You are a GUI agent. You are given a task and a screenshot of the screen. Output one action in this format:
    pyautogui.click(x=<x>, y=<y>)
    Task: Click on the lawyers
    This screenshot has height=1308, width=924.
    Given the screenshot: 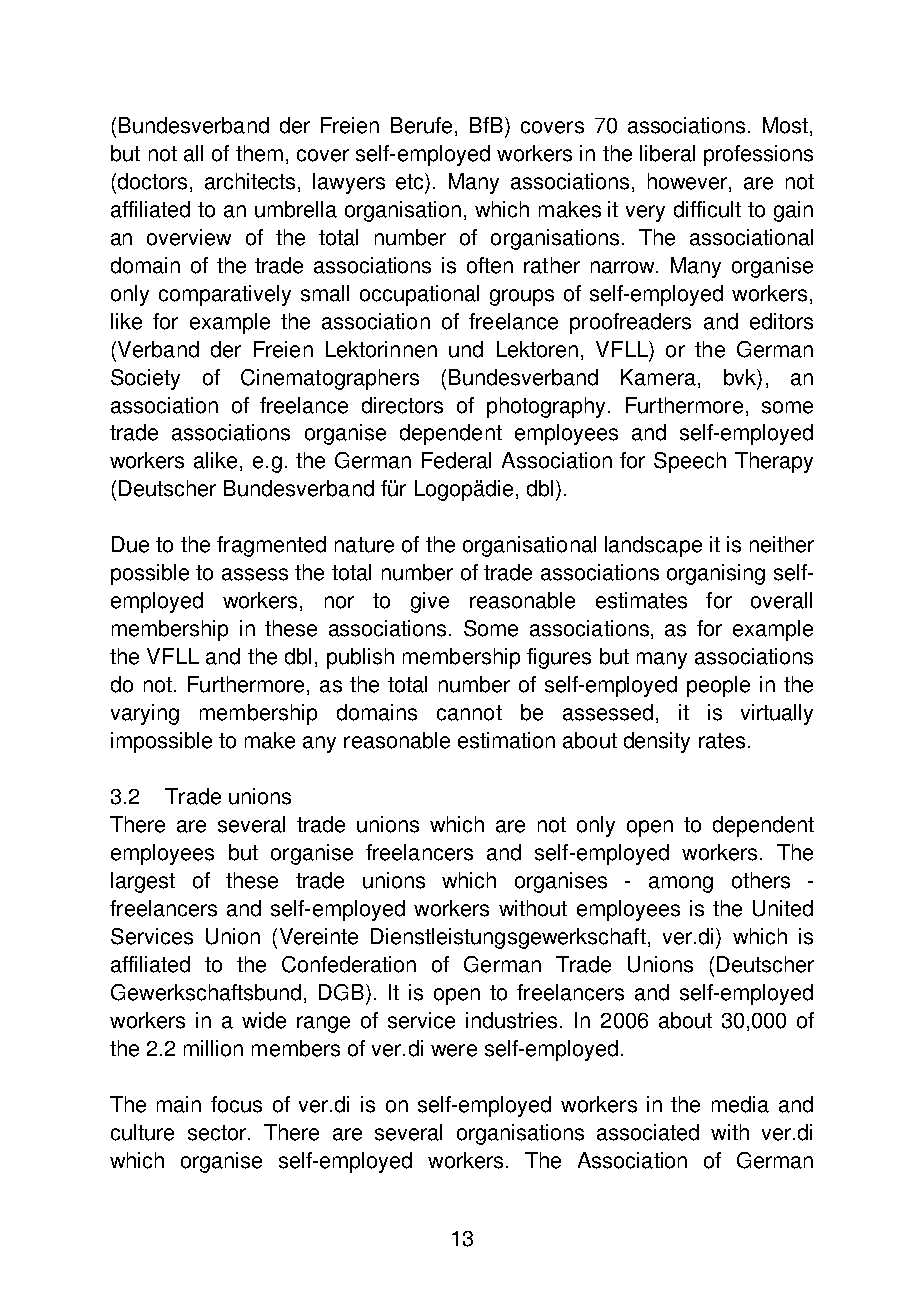 What is the action you would take?
    pyautogui.click(x=349, y=183)
